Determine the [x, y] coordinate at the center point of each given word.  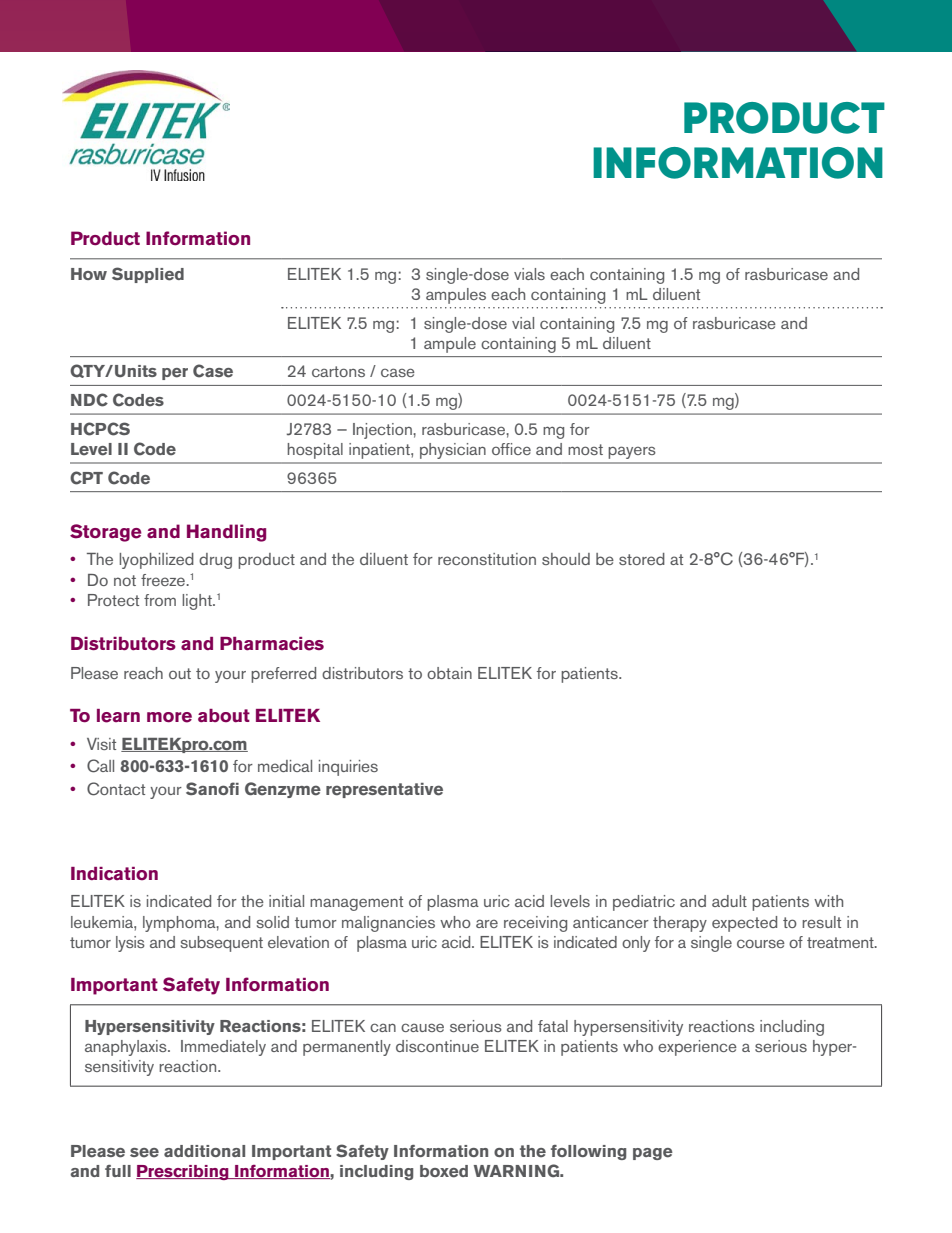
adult [729, 901]
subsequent [222, 944]
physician [452, 451]
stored [642, 559]
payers [632, 453]
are [487, 923]
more [169, 717]
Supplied [148, 275]
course [761, 943]
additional [204, 1151]
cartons [338, 371]
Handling [226, 533]
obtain [449, 673]
